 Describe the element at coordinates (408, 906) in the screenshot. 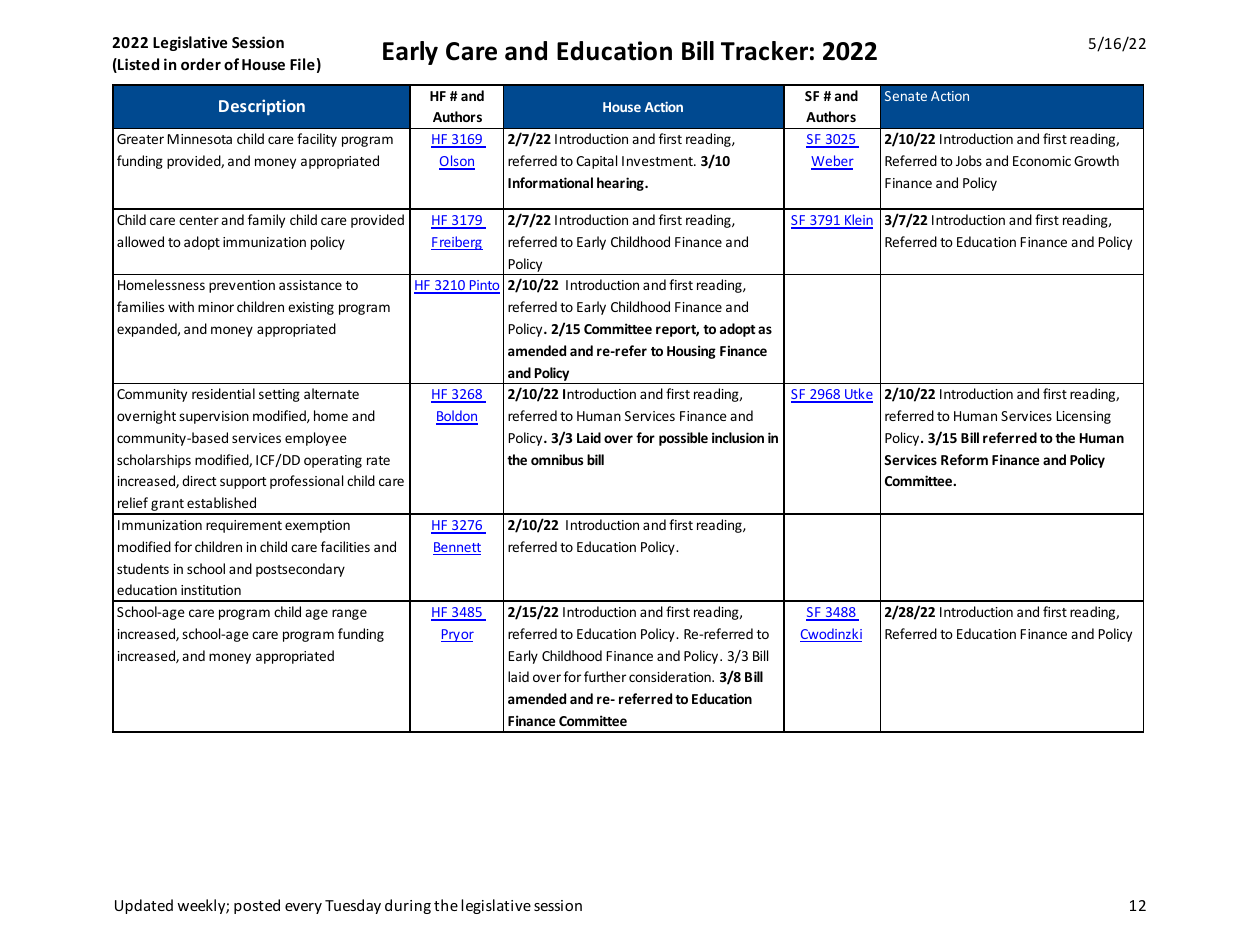

I see `during` at that location.
